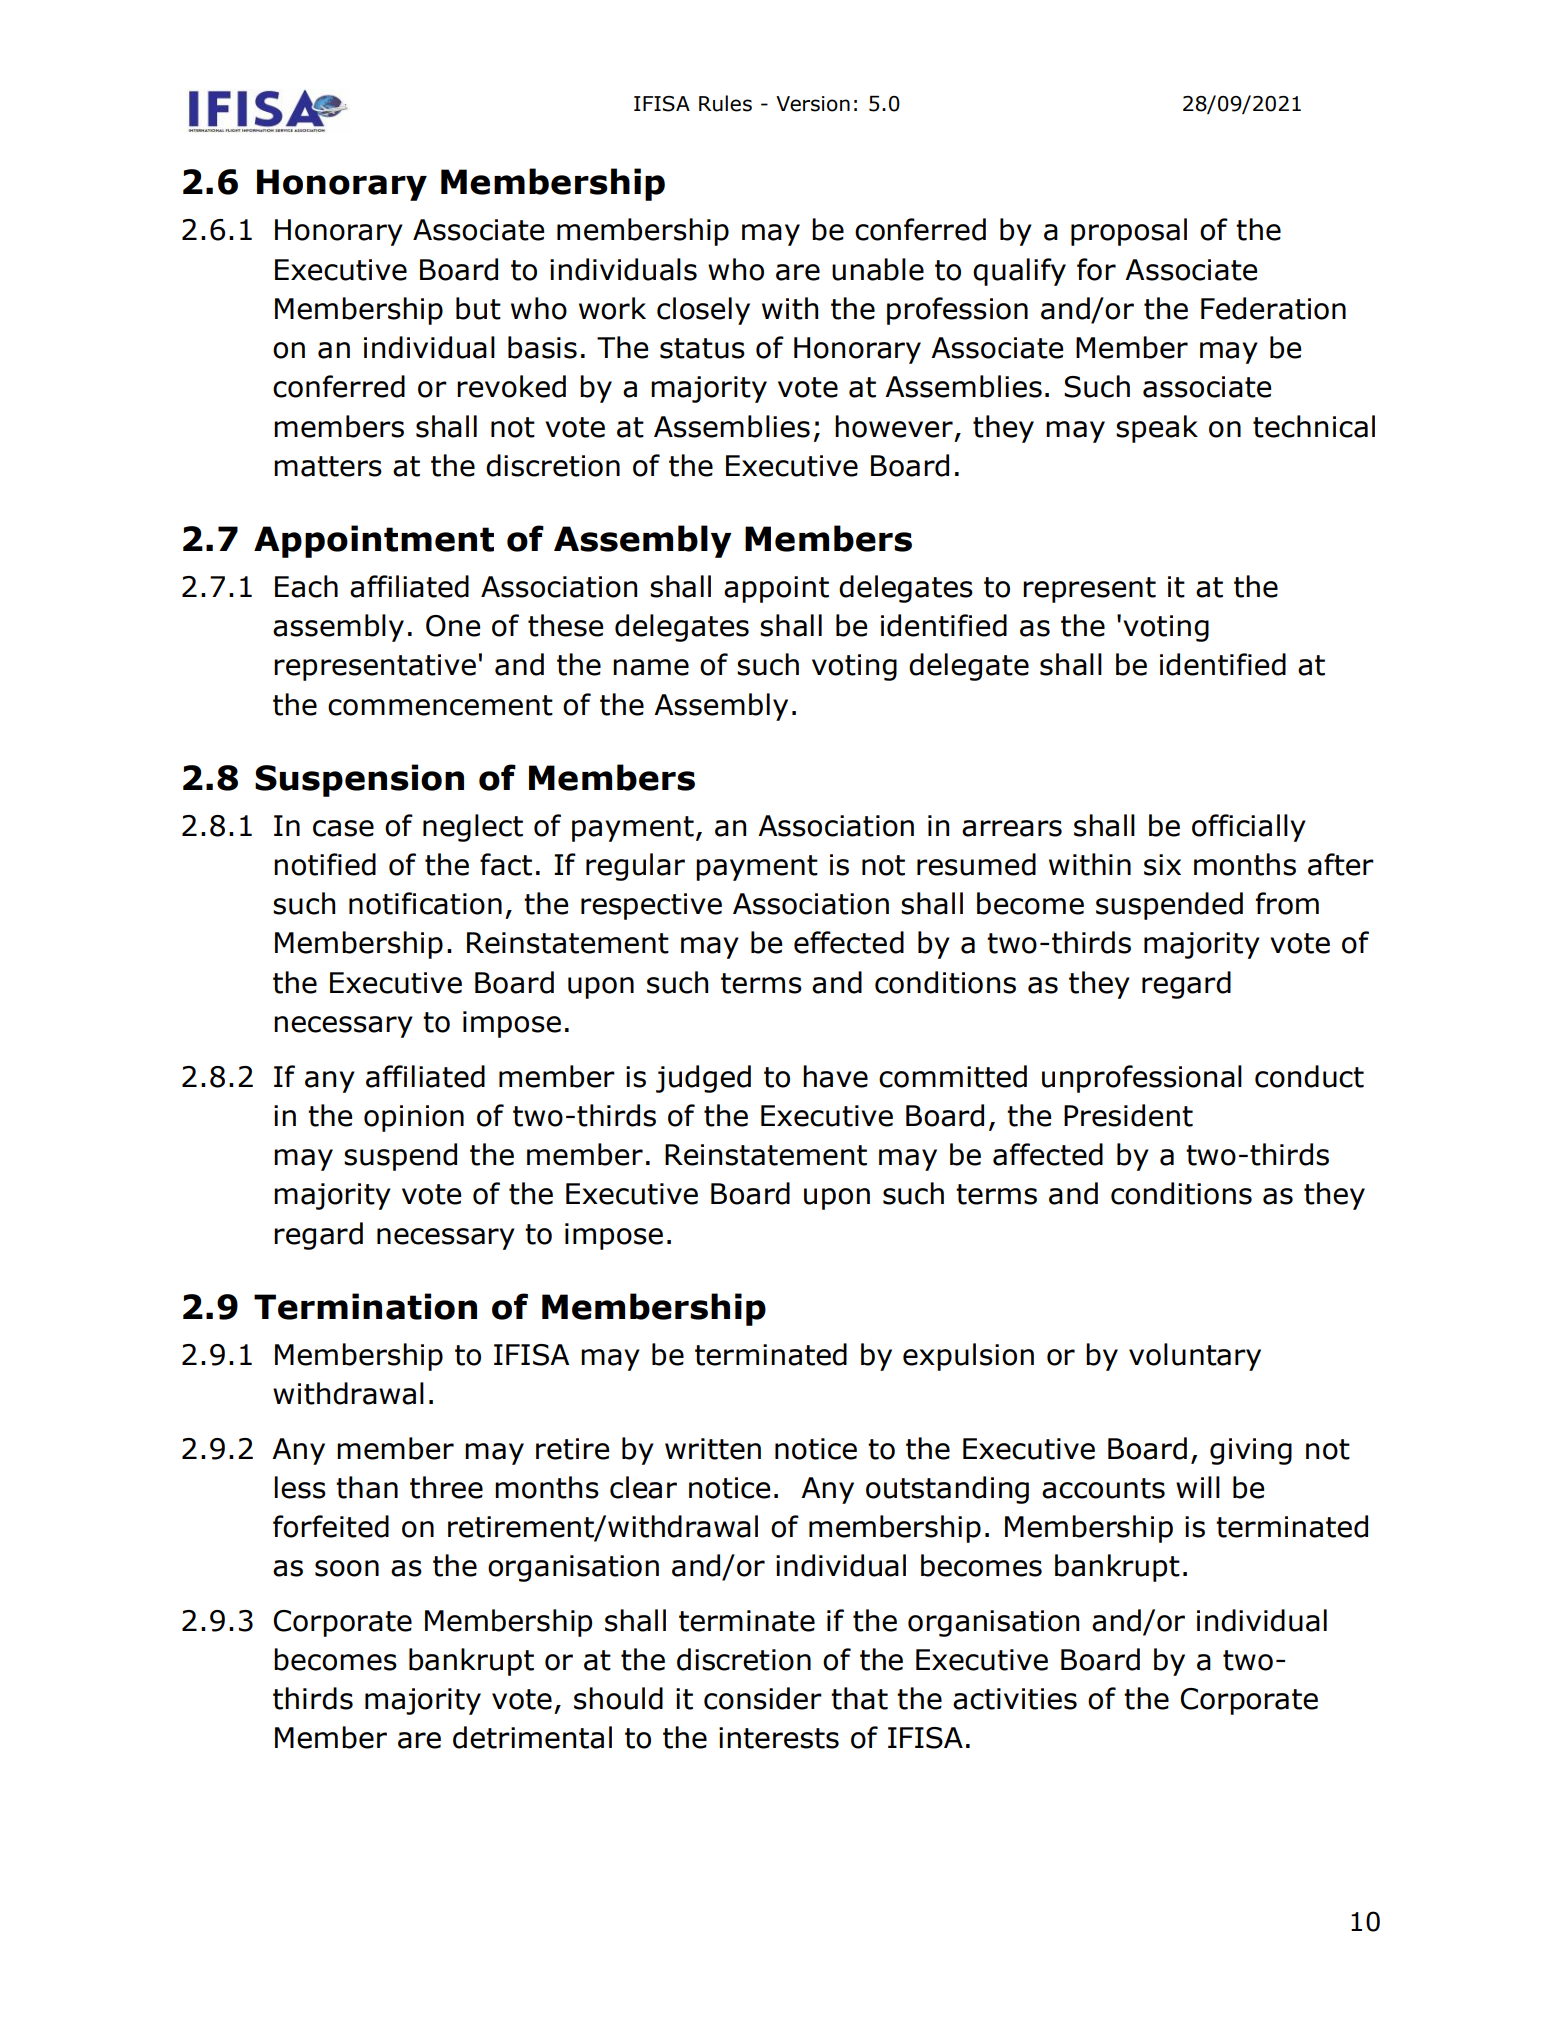 The image size is (1561, 2020). What do you see at coordinates (968, 1357) in the screenshot?
I see `expulsion` at bounding box center [968, 1357].
